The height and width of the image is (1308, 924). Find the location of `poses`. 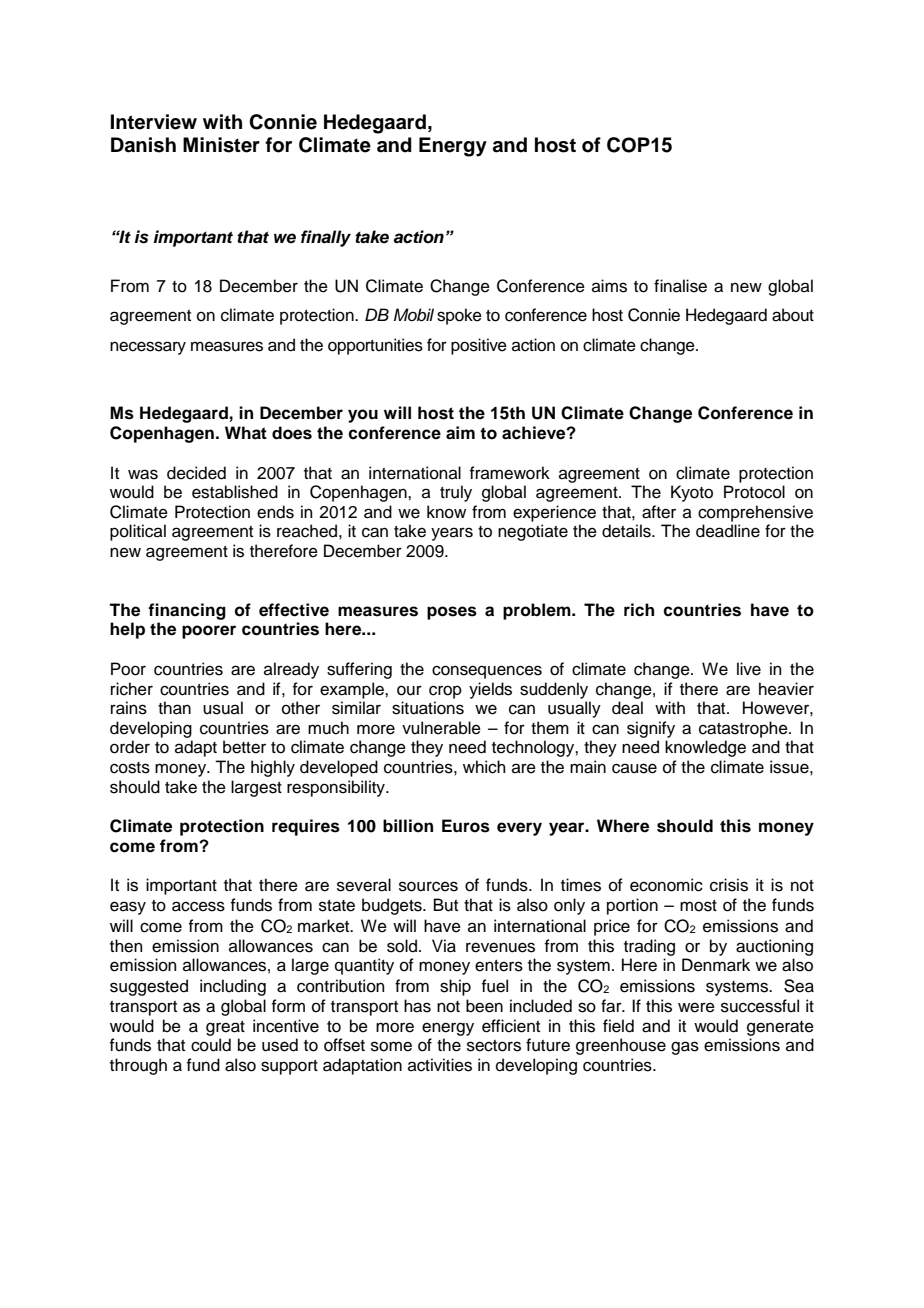

poses is located at coordinates (452, 613).
